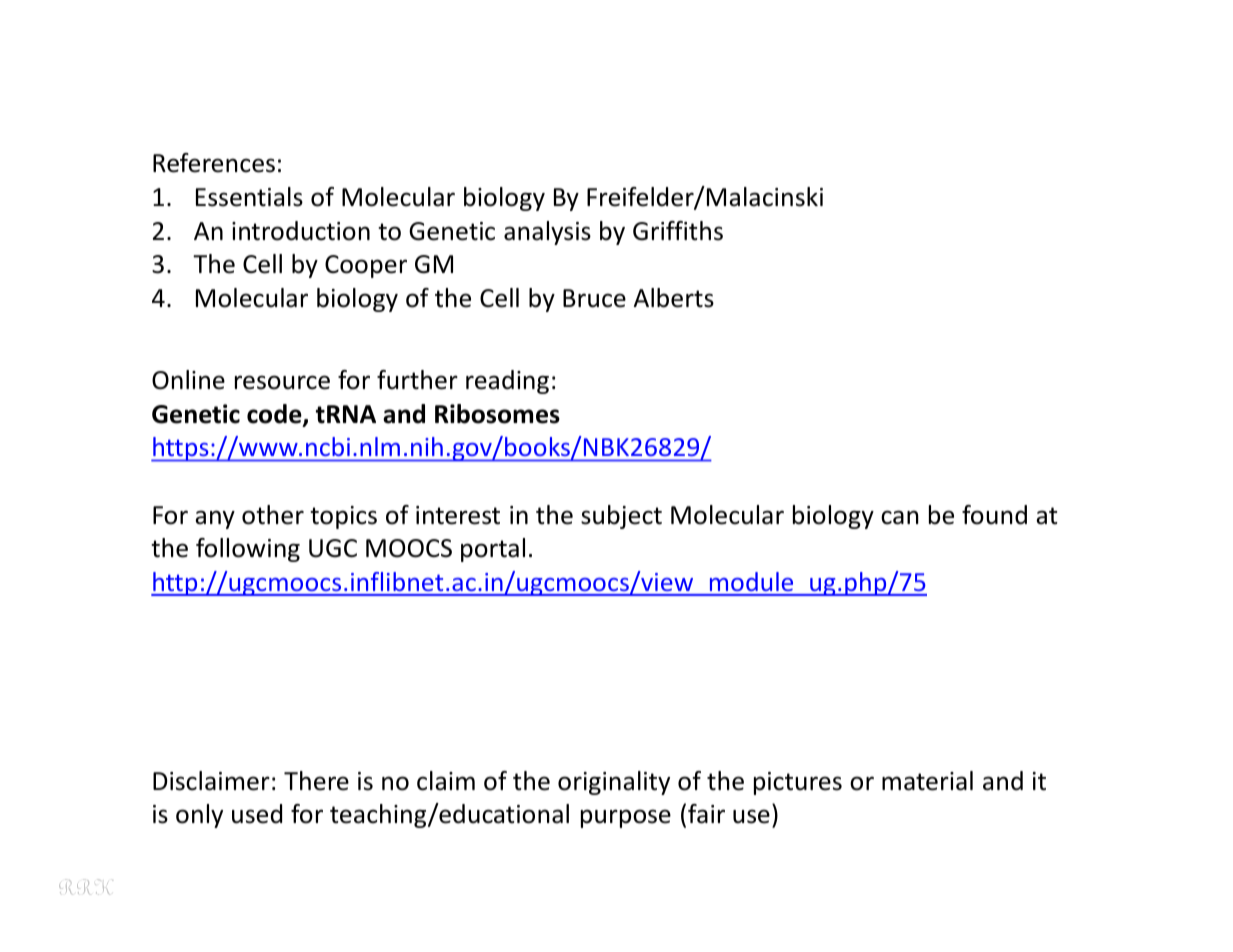  What do you see at coordinates (493, 550) in the screenshot?
I see `portal` at bounding box center [493, 550].
